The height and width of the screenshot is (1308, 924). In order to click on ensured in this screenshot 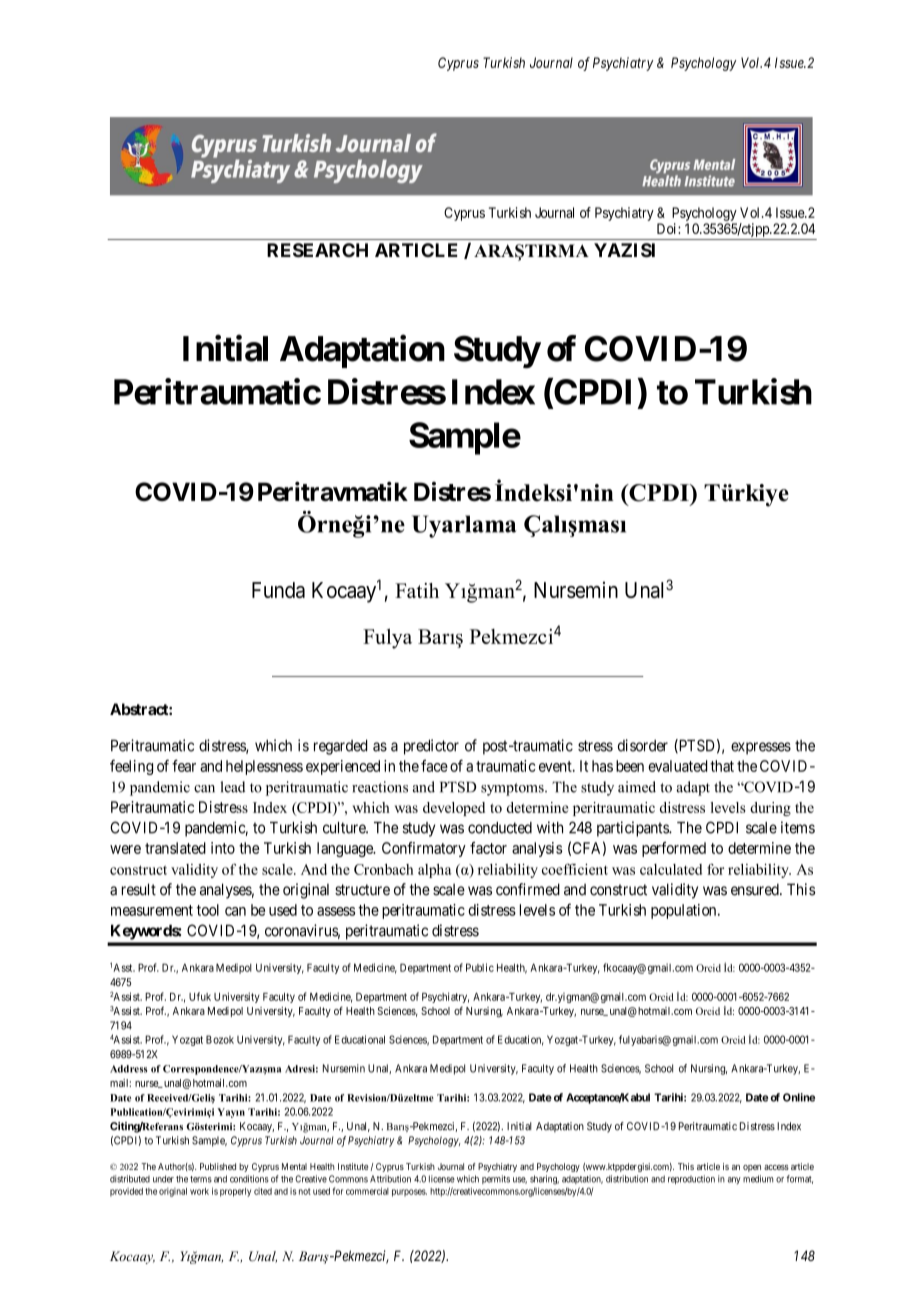, I will do `click(756, 889)`.
